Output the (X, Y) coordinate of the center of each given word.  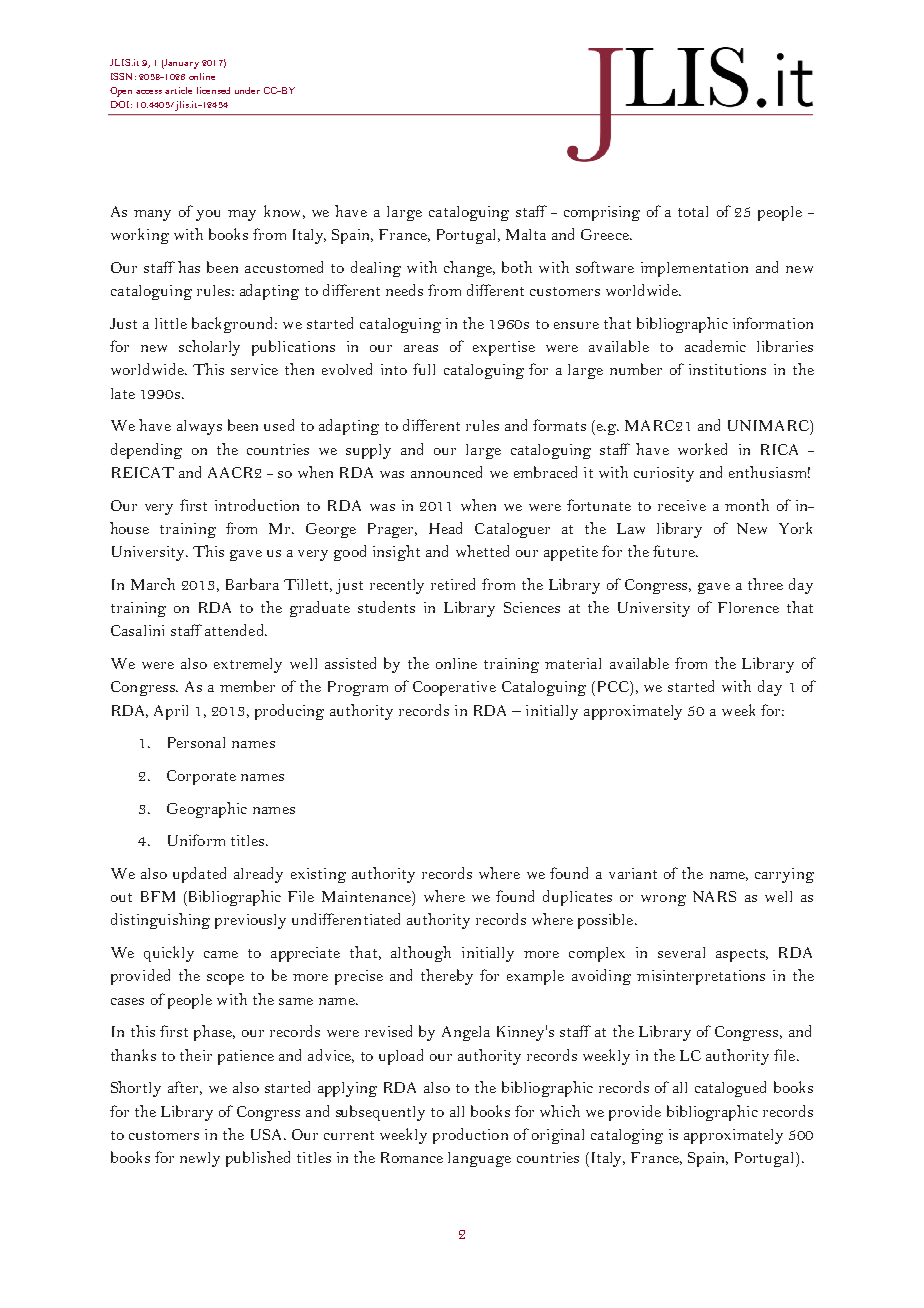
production (470, 1136)
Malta (526, 234)
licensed (213, 90)
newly (200, 1159)
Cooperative (454, 688)
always (199, 427)
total (693, 211)
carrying (784, 875)
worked (702, 449)
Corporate (201, 777)
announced (446, 472)
